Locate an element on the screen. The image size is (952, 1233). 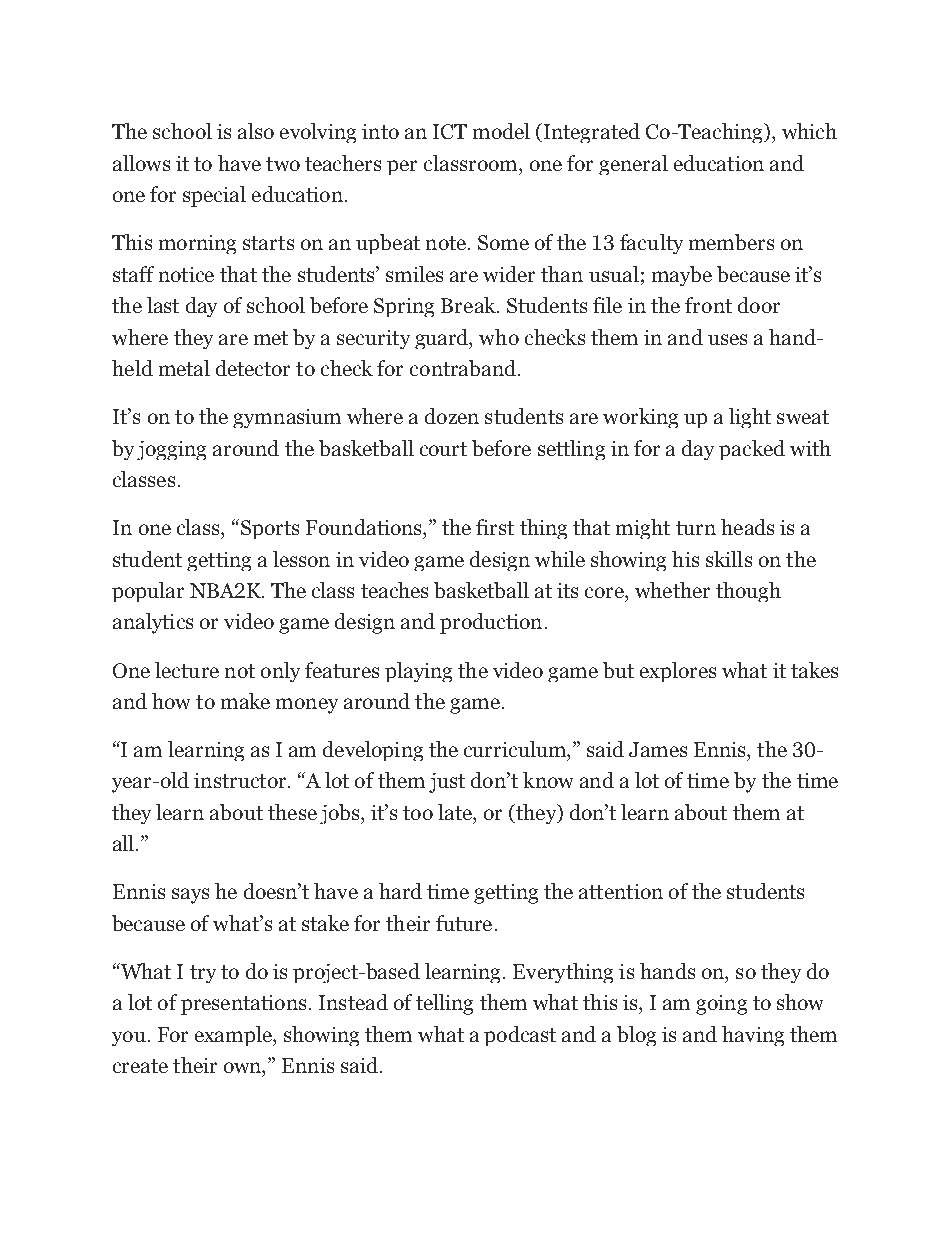
James is located at coordinates (658, 749).
